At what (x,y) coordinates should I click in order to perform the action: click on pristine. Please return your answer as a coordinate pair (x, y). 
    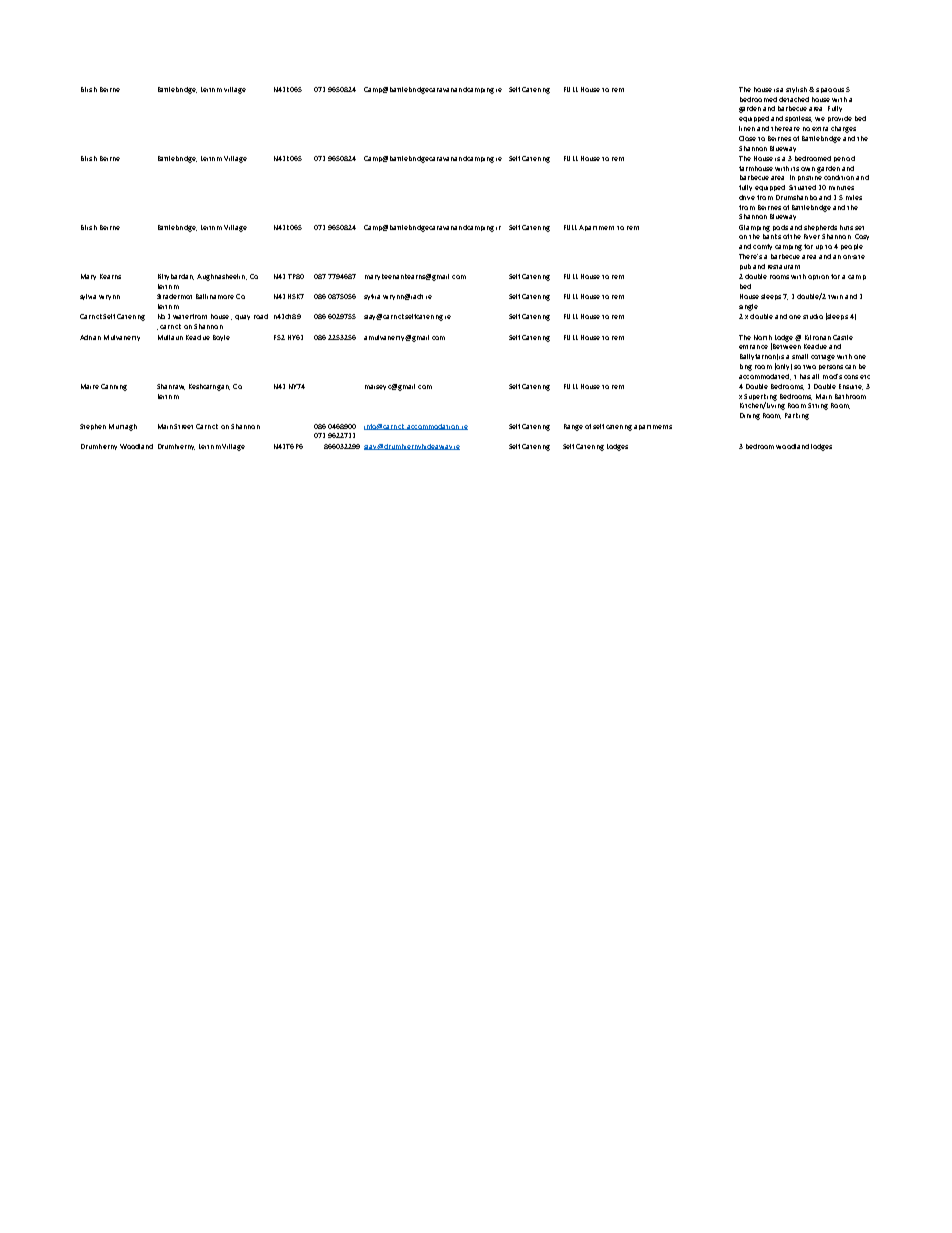
    Looking at the image, I should click on (810, 178).
